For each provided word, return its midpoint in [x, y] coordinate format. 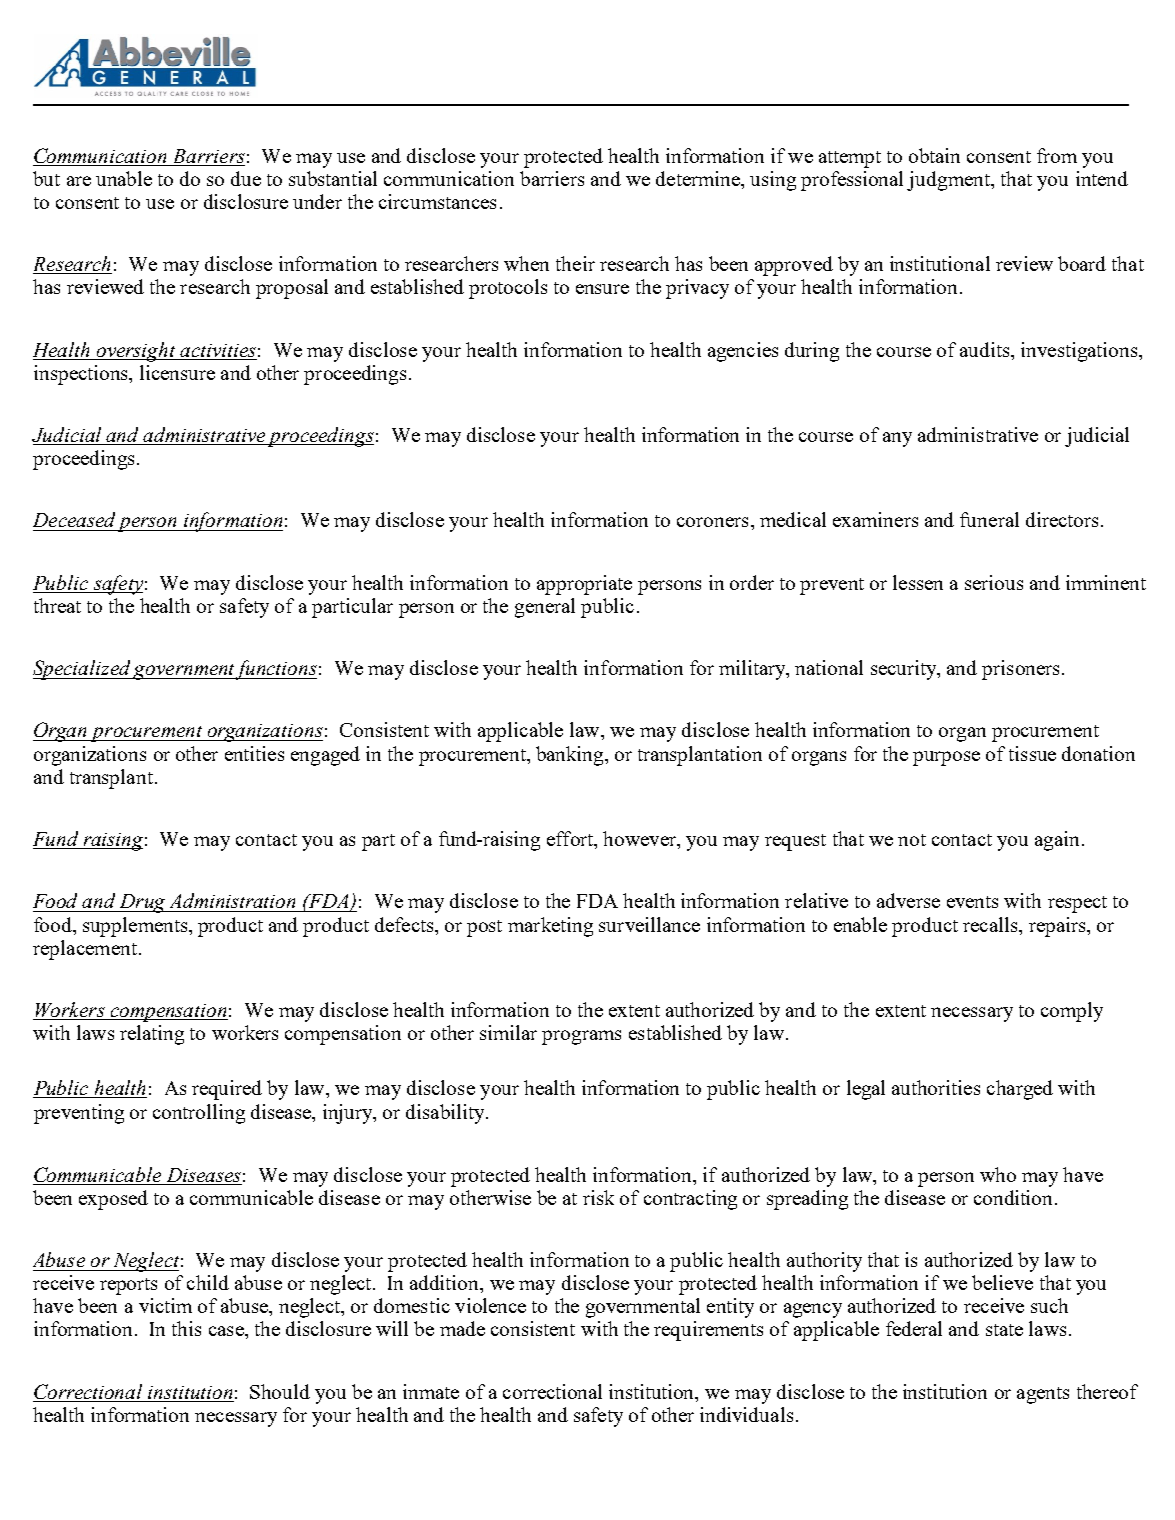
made [462, 1328]
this [186, 1328]
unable [124, 178]
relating [152, 1035]
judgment [949, 181]
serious [994, 582]
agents [1043, 1395]
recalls [991, 924]
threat [57, 605]
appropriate [584, 585]
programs [581, 1037]
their [575, 263]
